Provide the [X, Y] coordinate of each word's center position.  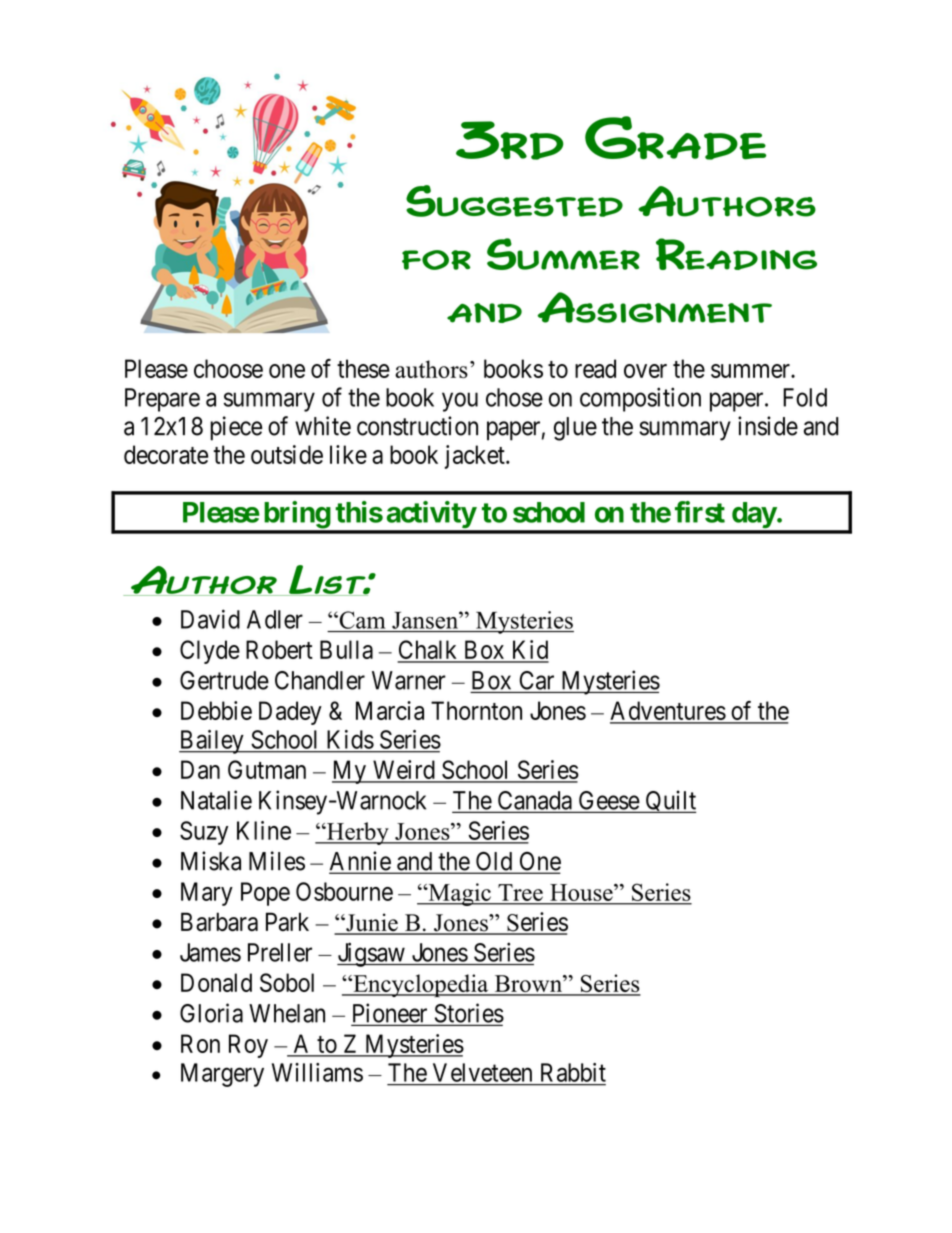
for [436, 260]
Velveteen [482, 1072]
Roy [248, 1046]
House [583, 892]
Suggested [514, 201]
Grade [675, 138]
